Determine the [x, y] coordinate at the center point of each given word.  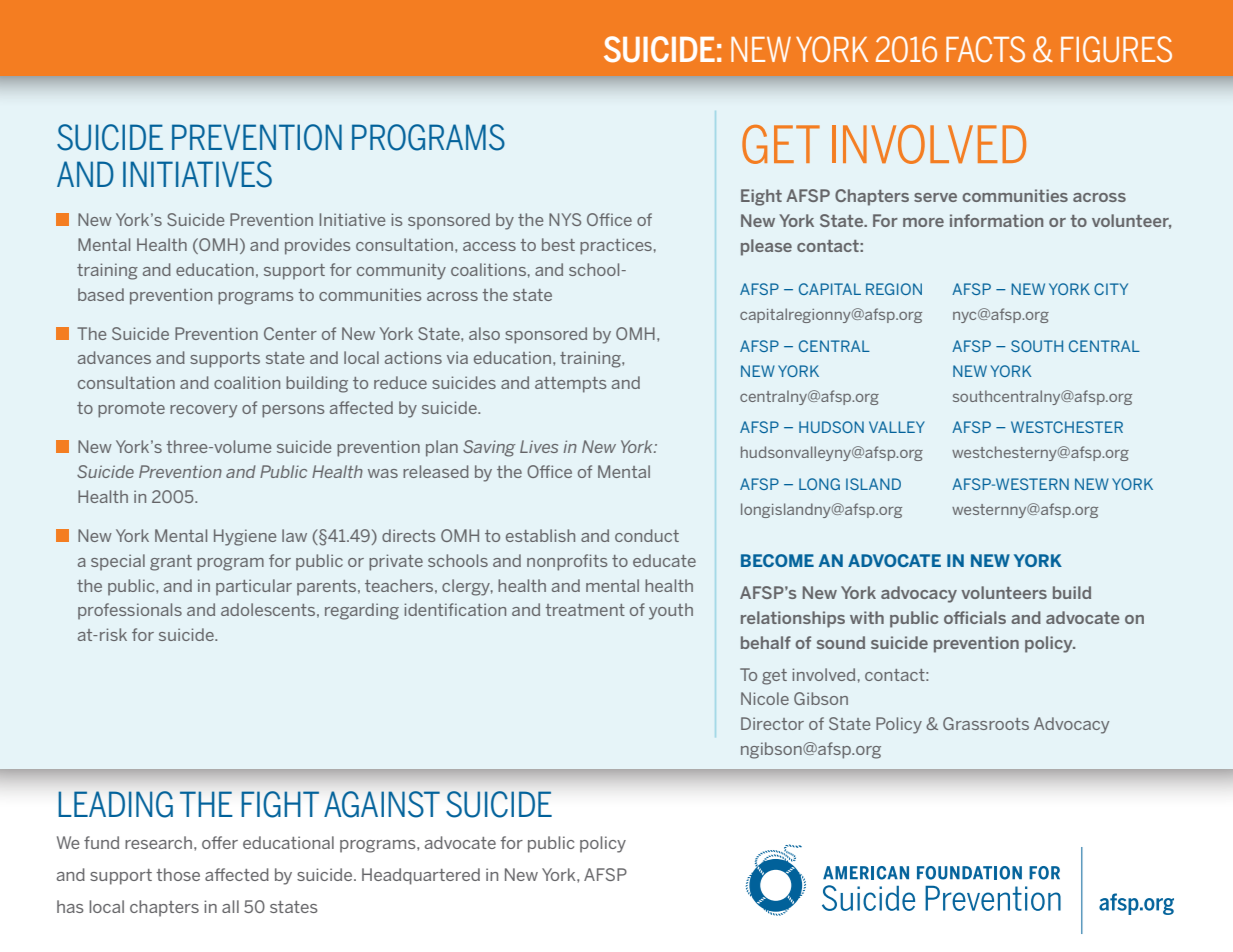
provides [317, 246]
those [178, 874]
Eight [761, 197]
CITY [1111, 289]
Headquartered [421, 876]
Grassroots [986, 723]
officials [975, 617]
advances [114, 357]
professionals [130, 611]
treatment [585, 610]
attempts [570, 385]
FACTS [985, 49]
